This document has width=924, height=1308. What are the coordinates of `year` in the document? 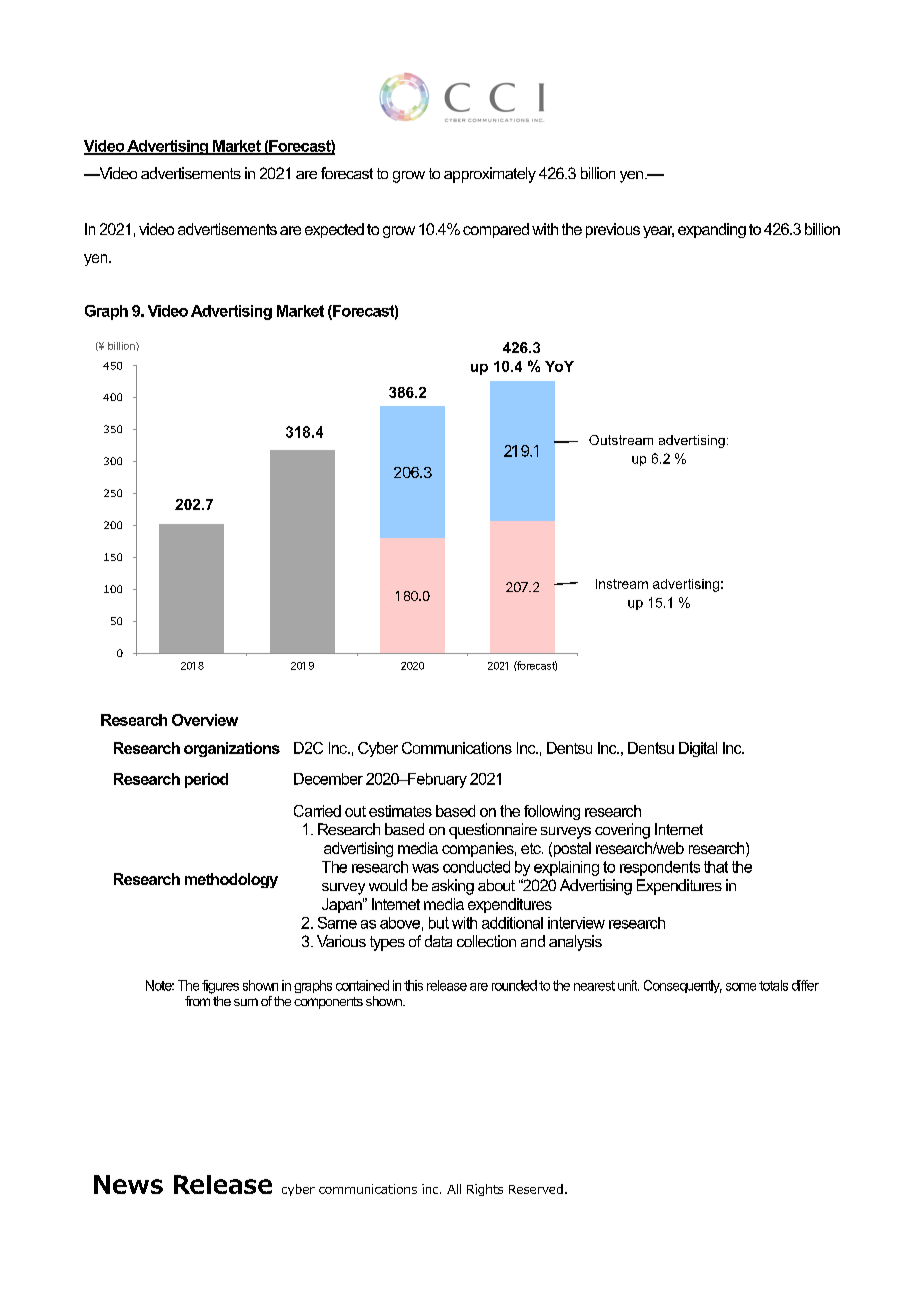 It's located at (658, 232).
